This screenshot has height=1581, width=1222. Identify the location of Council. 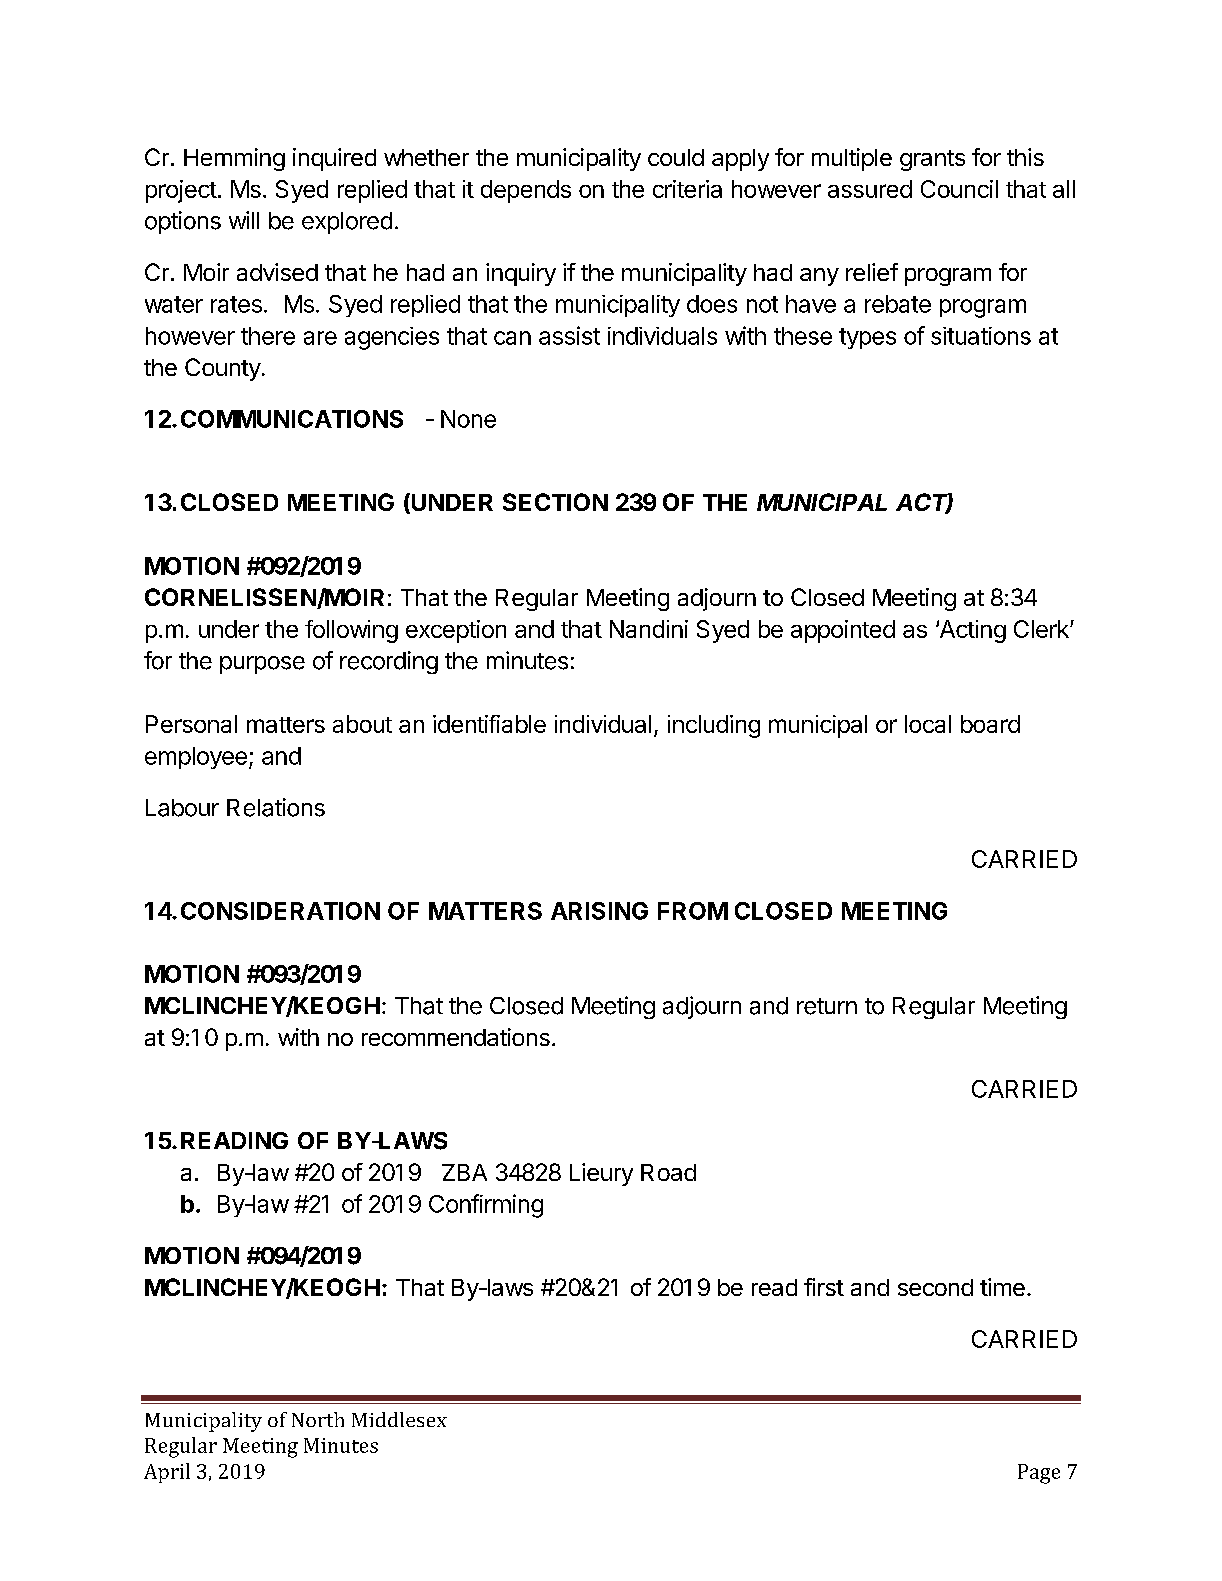
(959, 189).
